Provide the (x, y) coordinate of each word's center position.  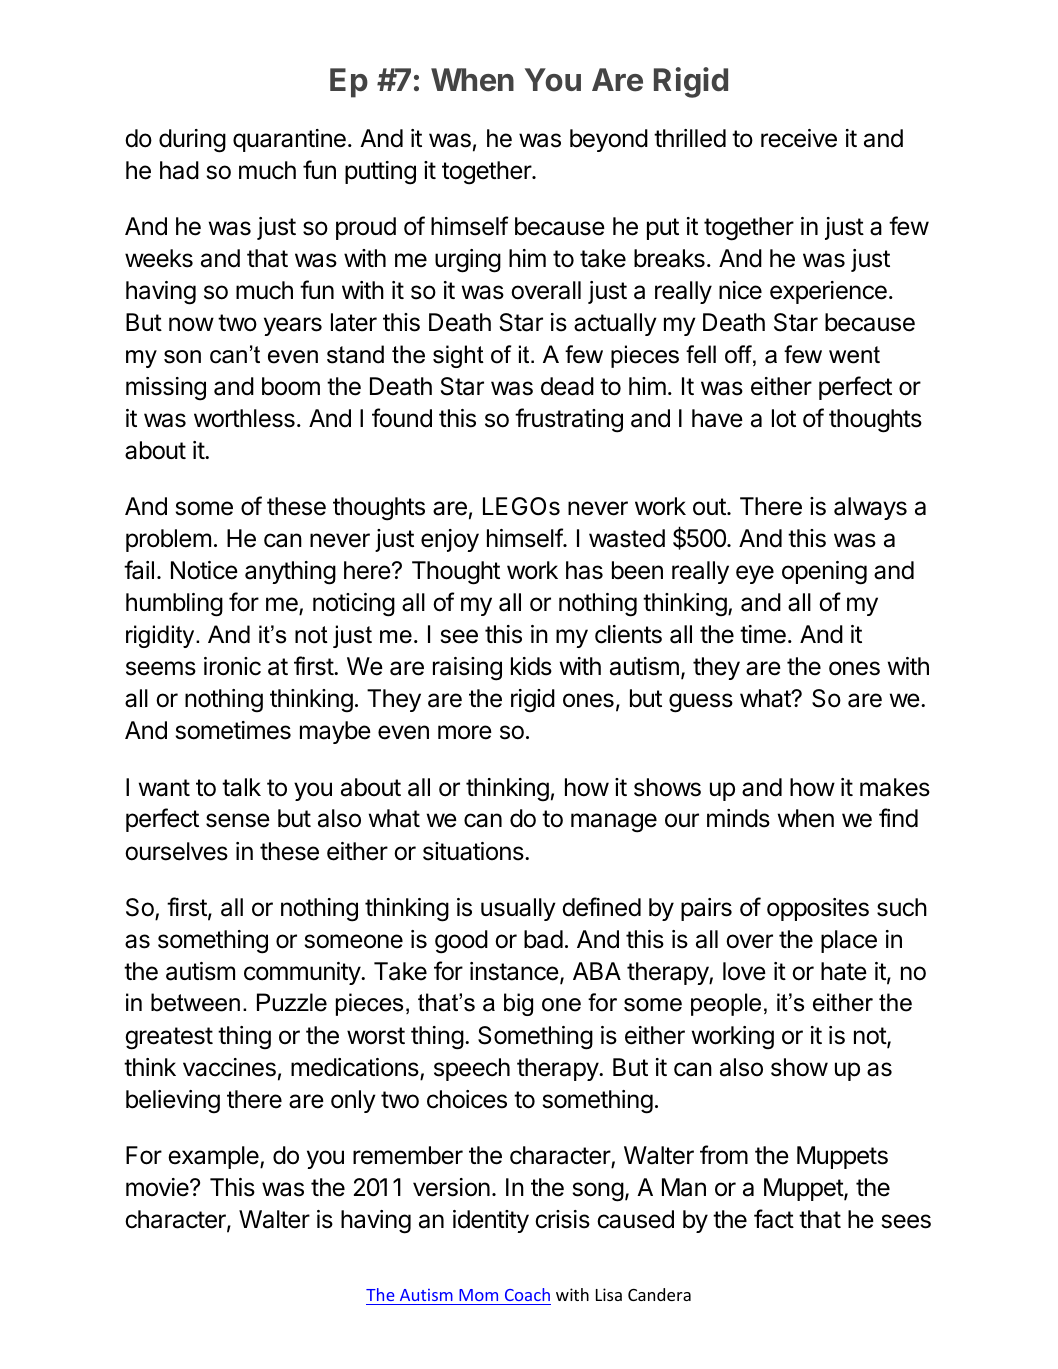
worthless (244, 418)
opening (824, 573)
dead (567, 386)
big (518, 1004)
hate (844, 971)
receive (799, 138)
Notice (204, 570)
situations (473, 851)
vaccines (229, 1067)
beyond (609, 140)
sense (238, 820)
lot (784, 418)
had (179, 170)
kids (531, 666)
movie (158, 1187)
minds (738, 818)
